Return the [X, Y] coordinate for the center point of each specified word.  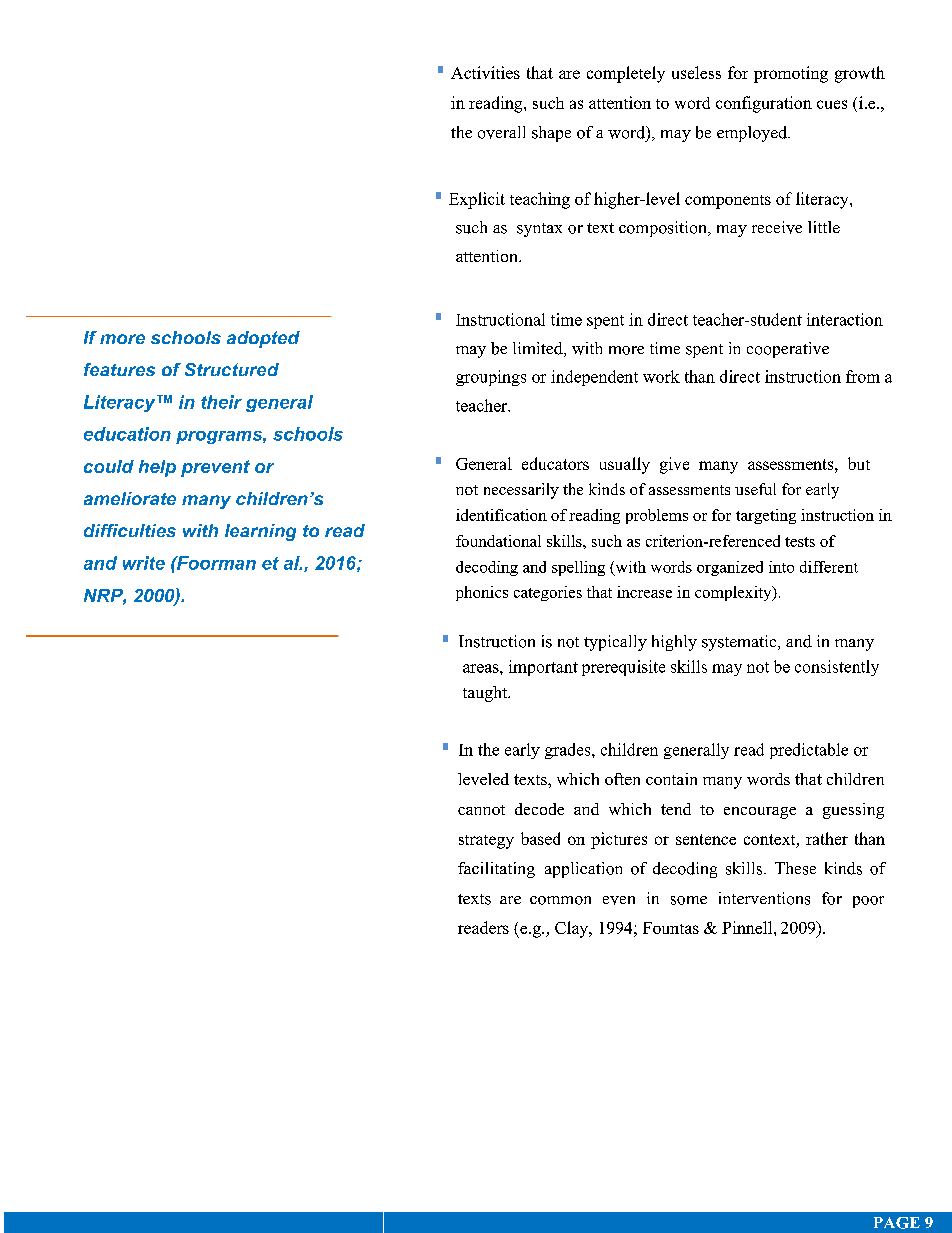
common [560, 900]
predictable [809, 751]
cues [832, 104]
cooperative [788, 350]
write [144, 563]
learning [260, 532]
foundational [498, 541]
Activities [485, 72]
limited [539, 349]
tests [800, 542]
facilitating [496, 870]
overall [501, 132]
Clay [573, 929]
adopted [263, 339]
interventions [764, 898]
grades [569, 751]
